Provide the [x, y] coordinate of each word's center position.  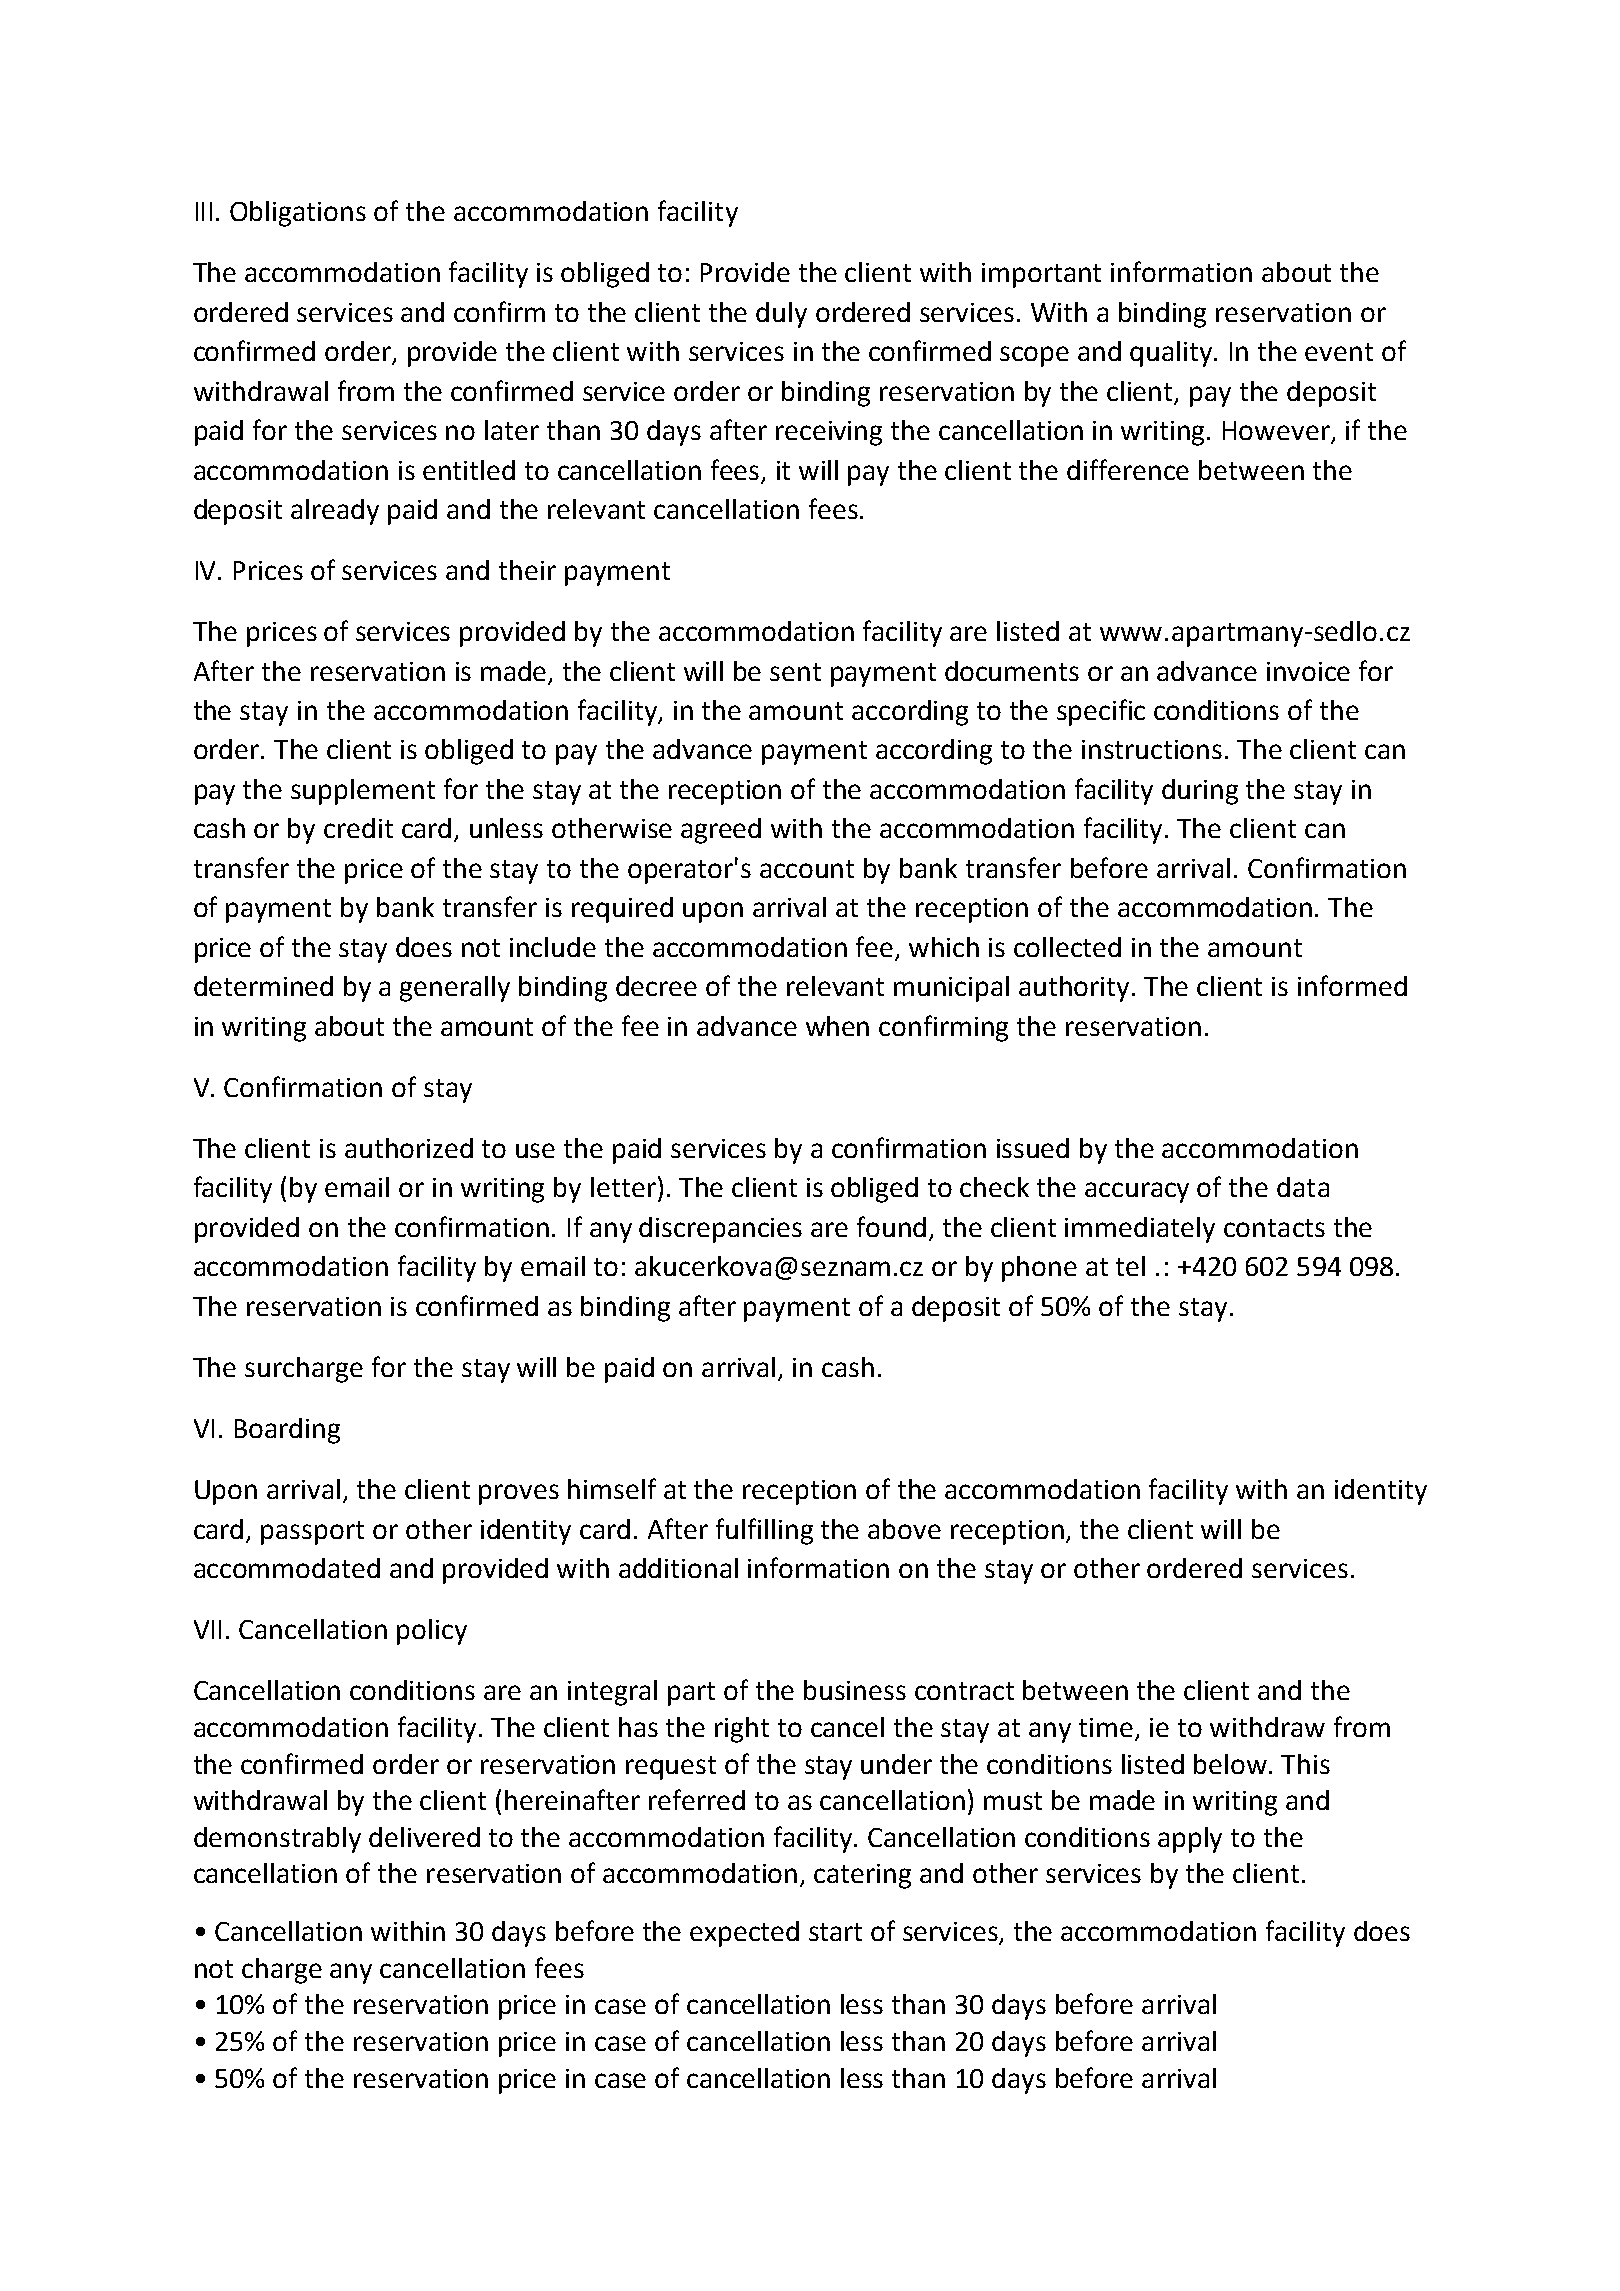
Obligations [298, 214]
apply [1190, 1840]
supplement [363, 792]
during [1200, 792]
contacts [1274, 1228]
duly [781, 315]
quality [1172, 354]
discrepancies [720, 1230]
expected [744, 1934]
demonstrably [277, 1840]
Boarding [287, 1431]
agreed [721, 831]
